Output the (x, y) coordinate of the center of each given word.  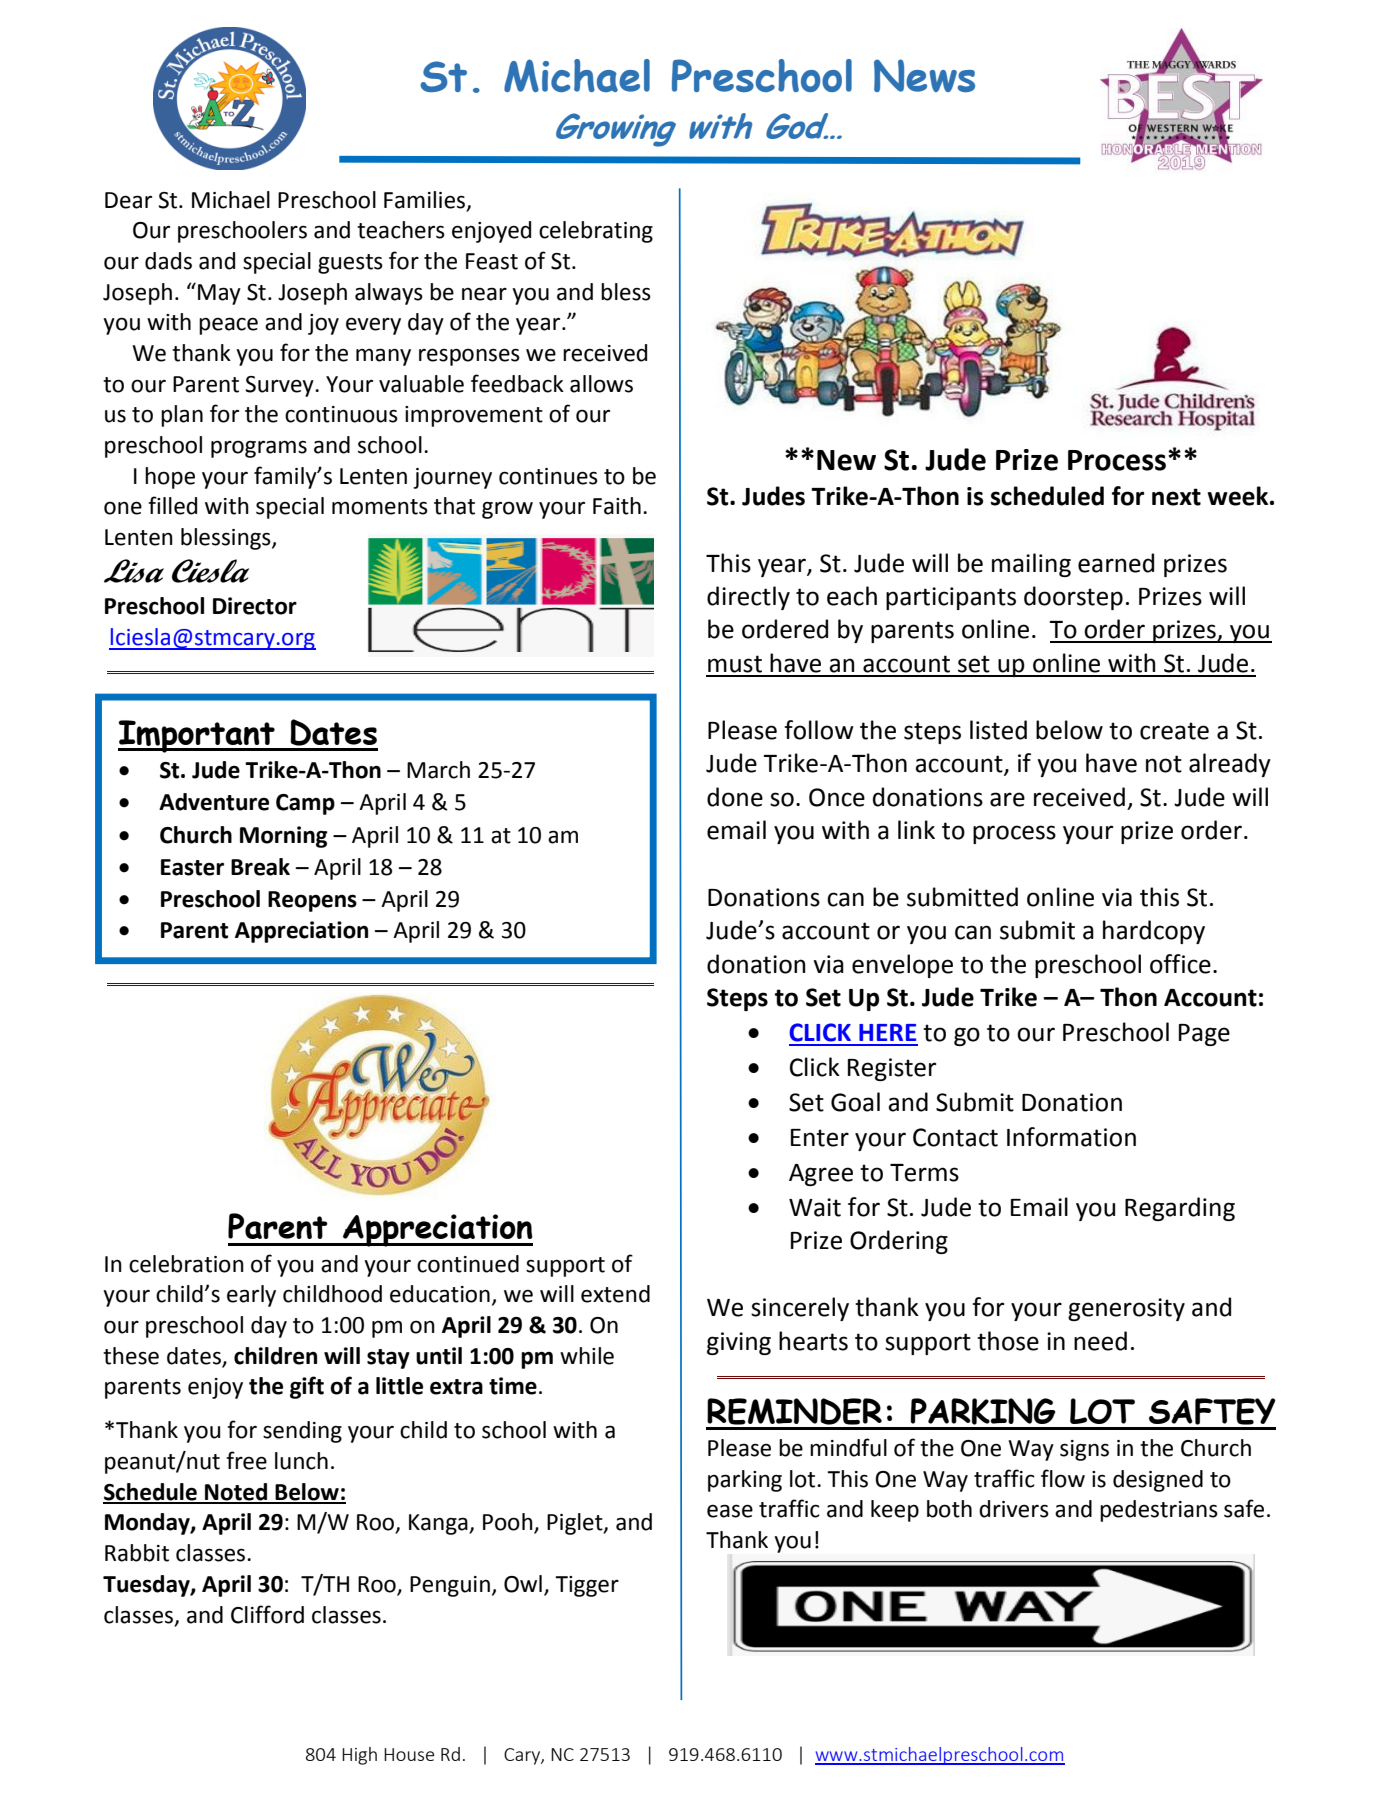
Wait (815, 1207)
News (924, 75)
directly (748, 598)
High (359, 1756)
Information (1071, 1137)
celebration (186, 1264)
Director (255, 606)
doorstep (1073, 598)
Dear (128, 200)
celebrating (596, 232)
